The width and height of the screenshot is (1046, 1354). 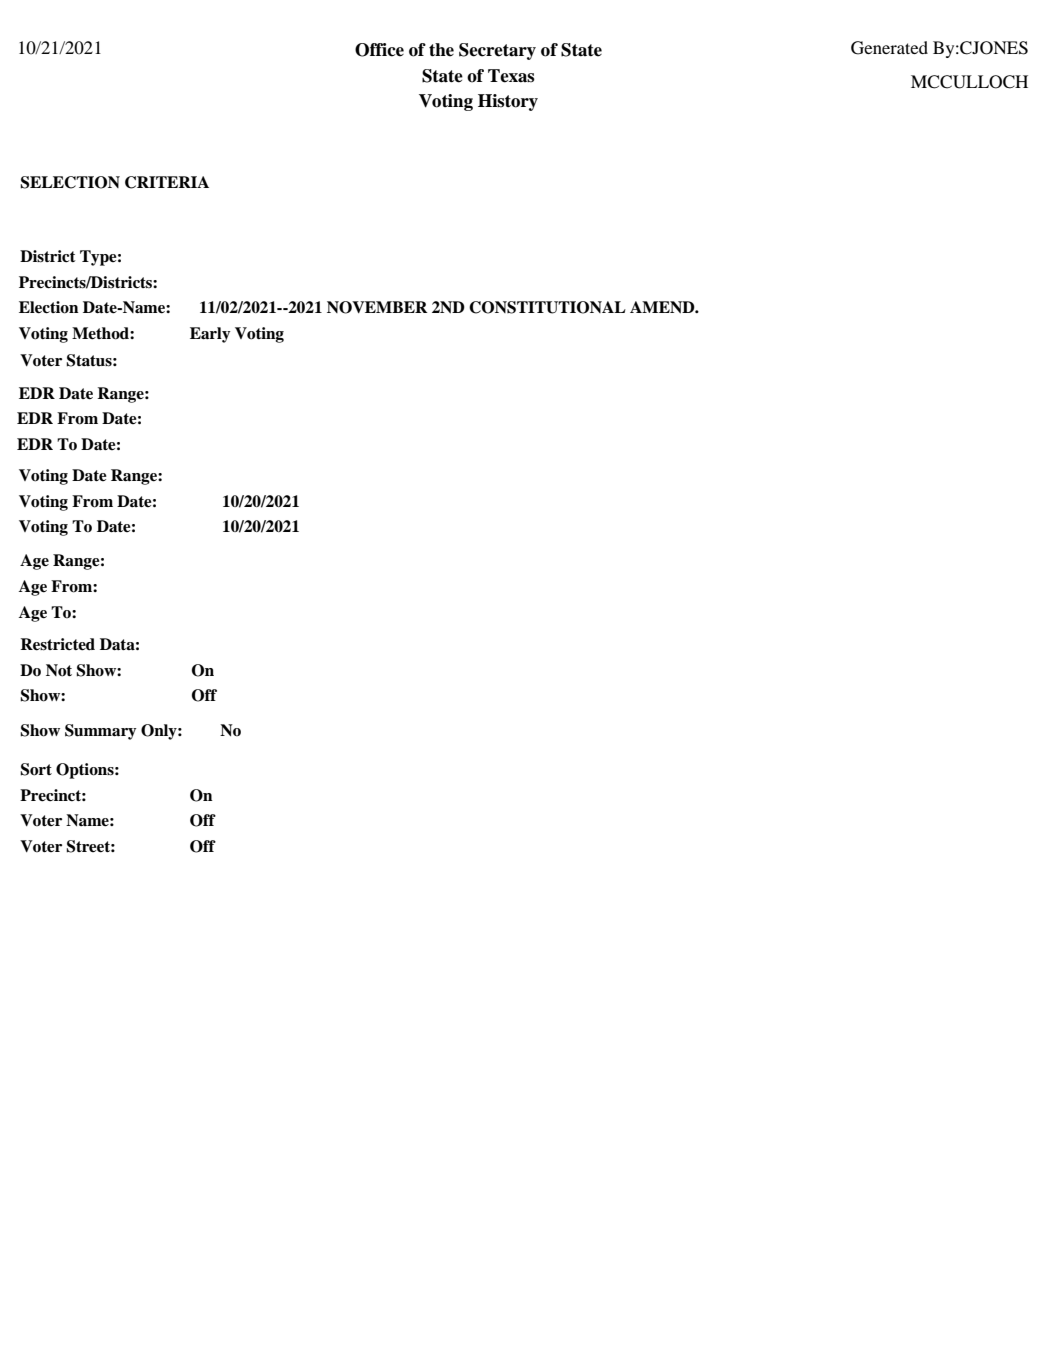 What do you see at coordinates (889, 48) in the screenshot?
I see `Generated` at bounding box center [889, 48].
